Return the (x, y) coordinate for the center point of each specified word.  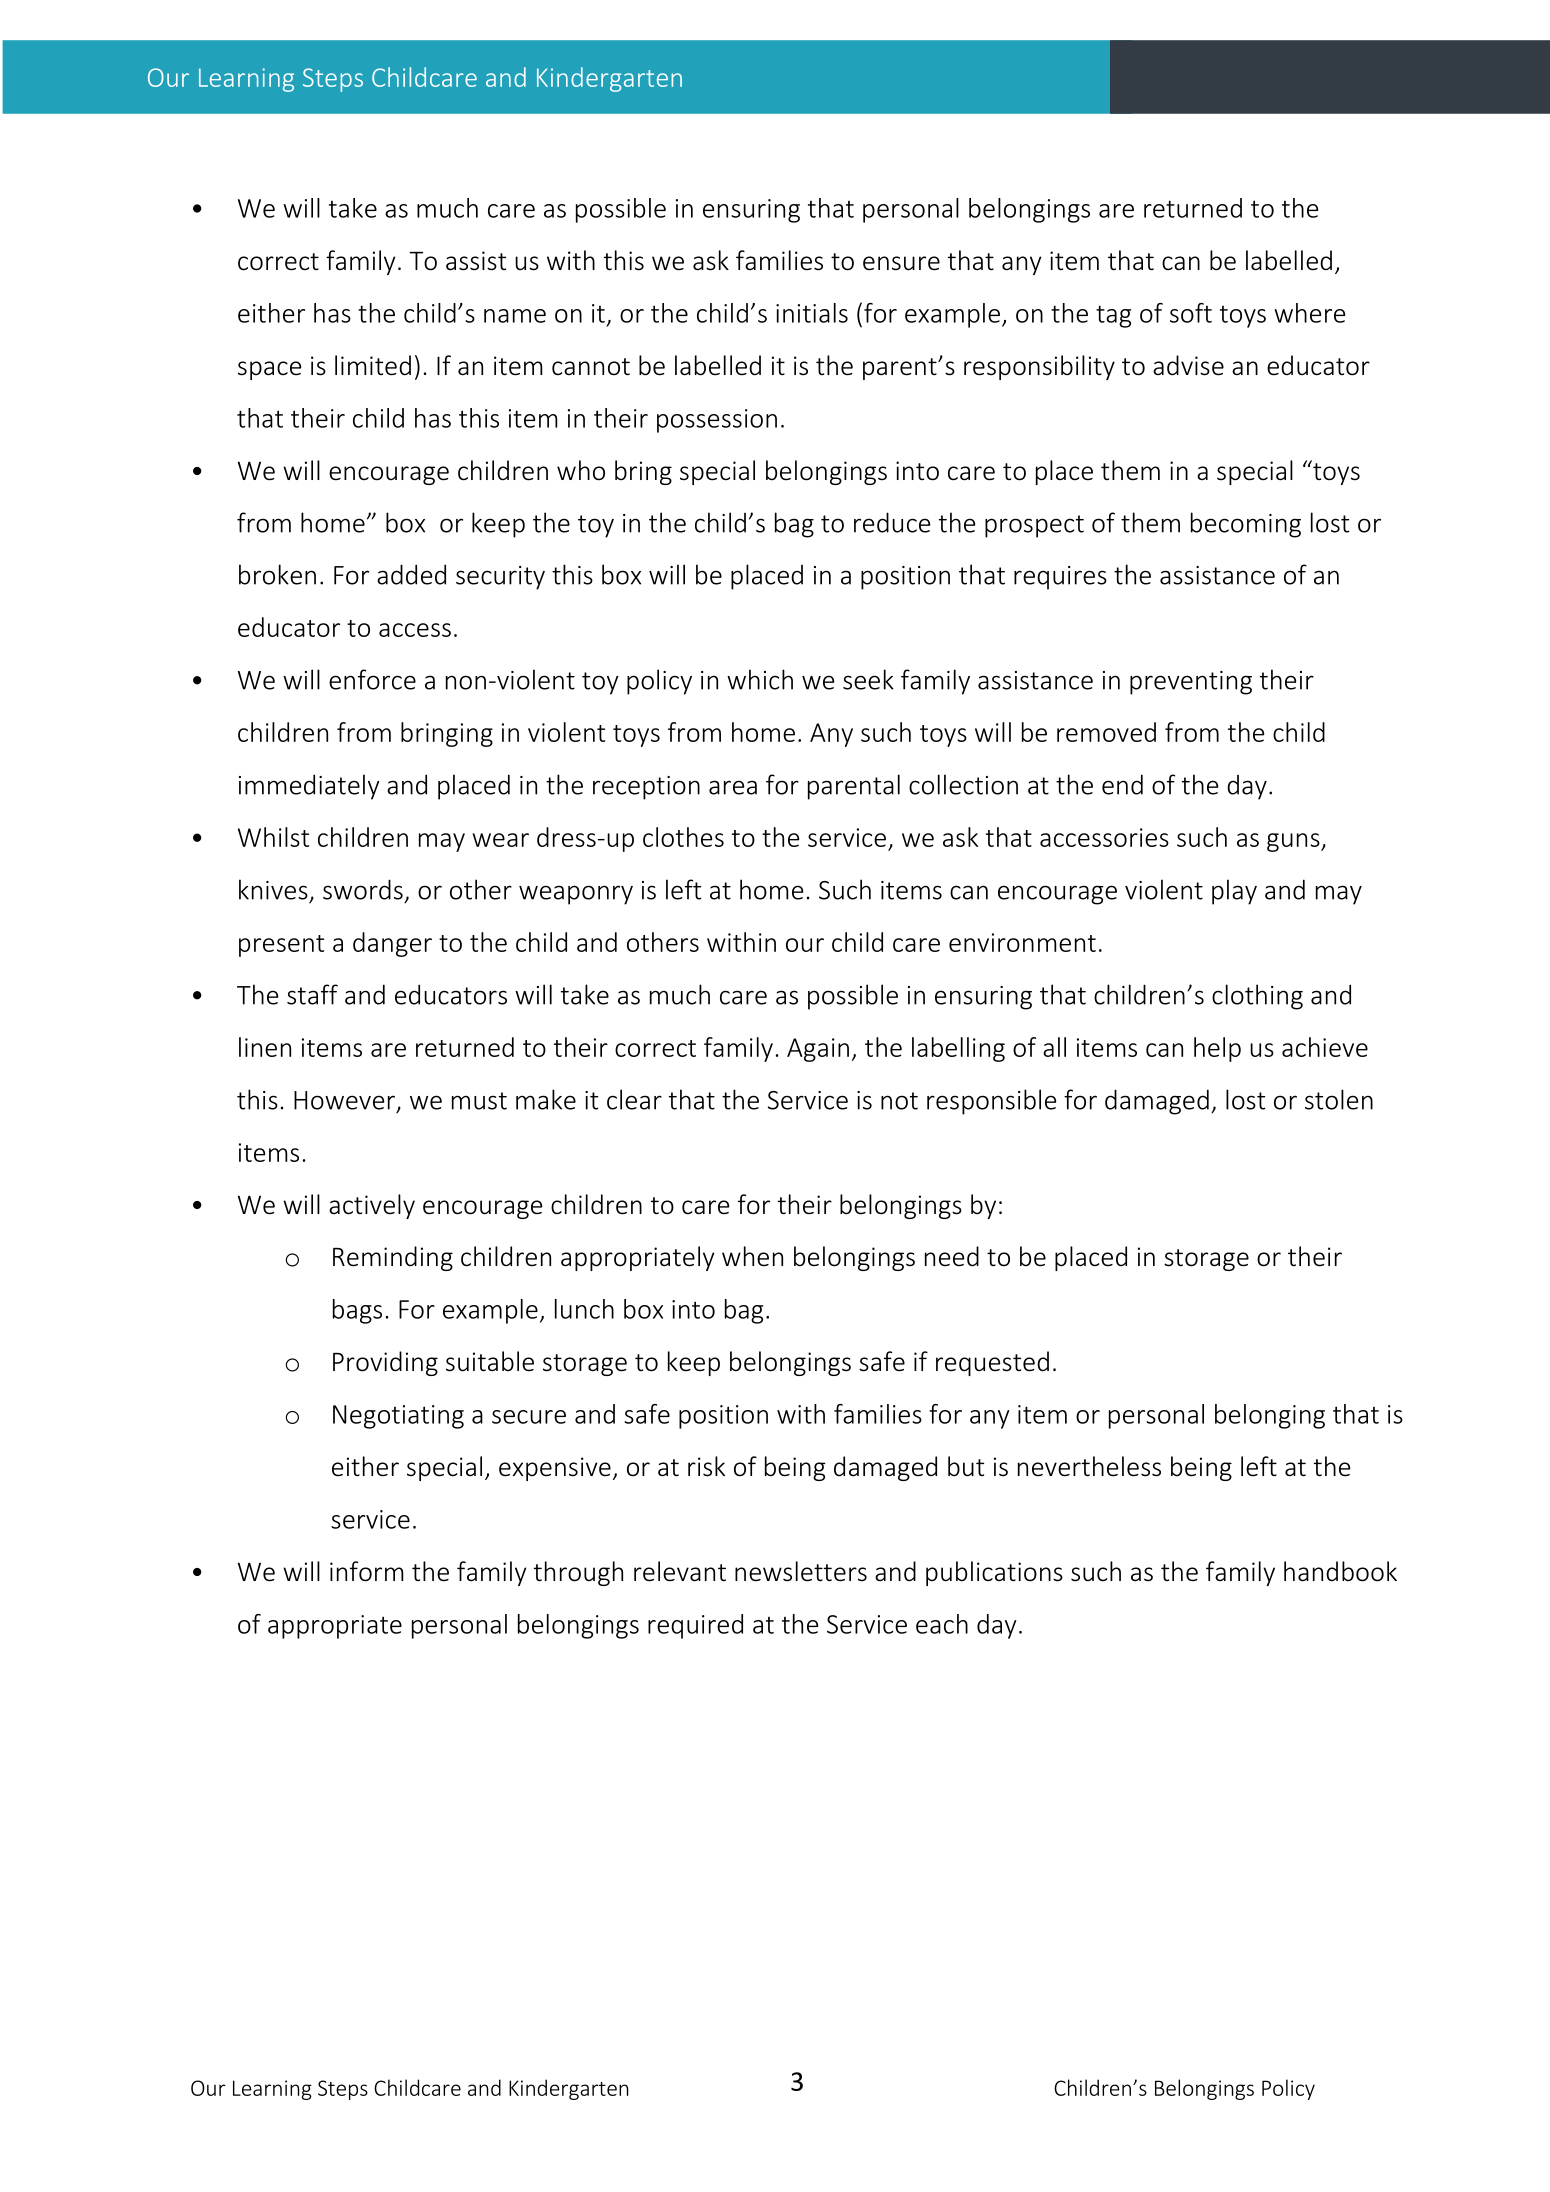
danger (392, 944)
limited (373, 365)
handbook (1340, 1571)
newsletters (801, 1571)
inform (367, 1571)
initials (812, 313)
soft (1191, 313)
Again (818, 1050)
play (1234, 892)
